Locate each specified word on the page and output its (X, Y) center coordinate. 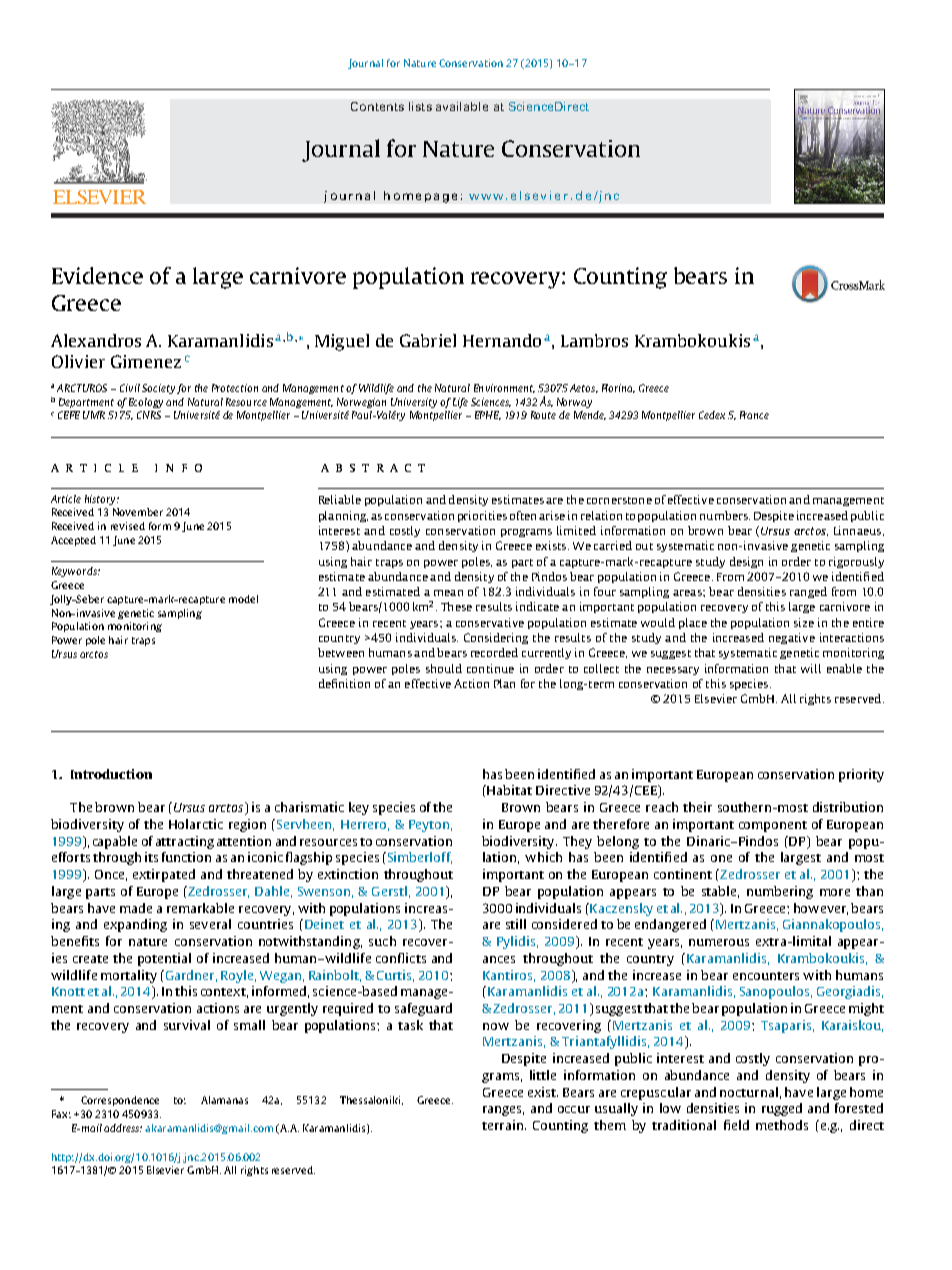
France (754, 415)
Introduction (111, 774)
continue (490, 668)
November (138, 512)
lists (420, 106)
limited (576, 530)
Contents (377, 106)
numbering (780, 892)
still (516, 924)
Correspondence (120, 1101)
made (136, 908)
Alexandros (96, 340)
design (746, 562)
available (462, 106)
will (811, 668)
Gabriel (428, 340)
